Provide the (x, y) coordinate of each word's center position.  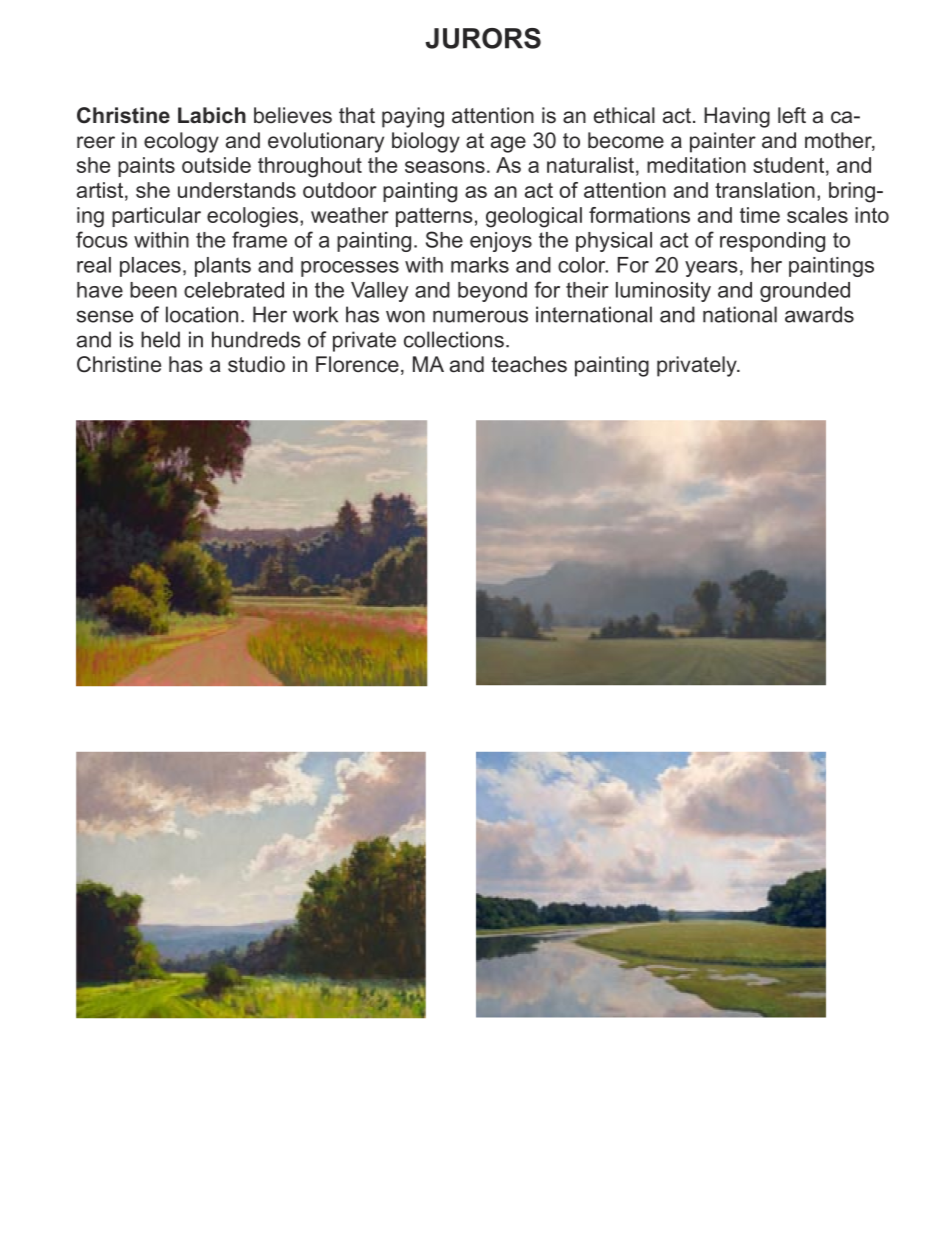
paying (413, 117)
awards (819, 314)
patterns (434, 217)
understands (237, 190)
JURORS (483, 38)
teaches (529, 364)
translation (765, 190)
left (792, 115)
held (160, 339)
